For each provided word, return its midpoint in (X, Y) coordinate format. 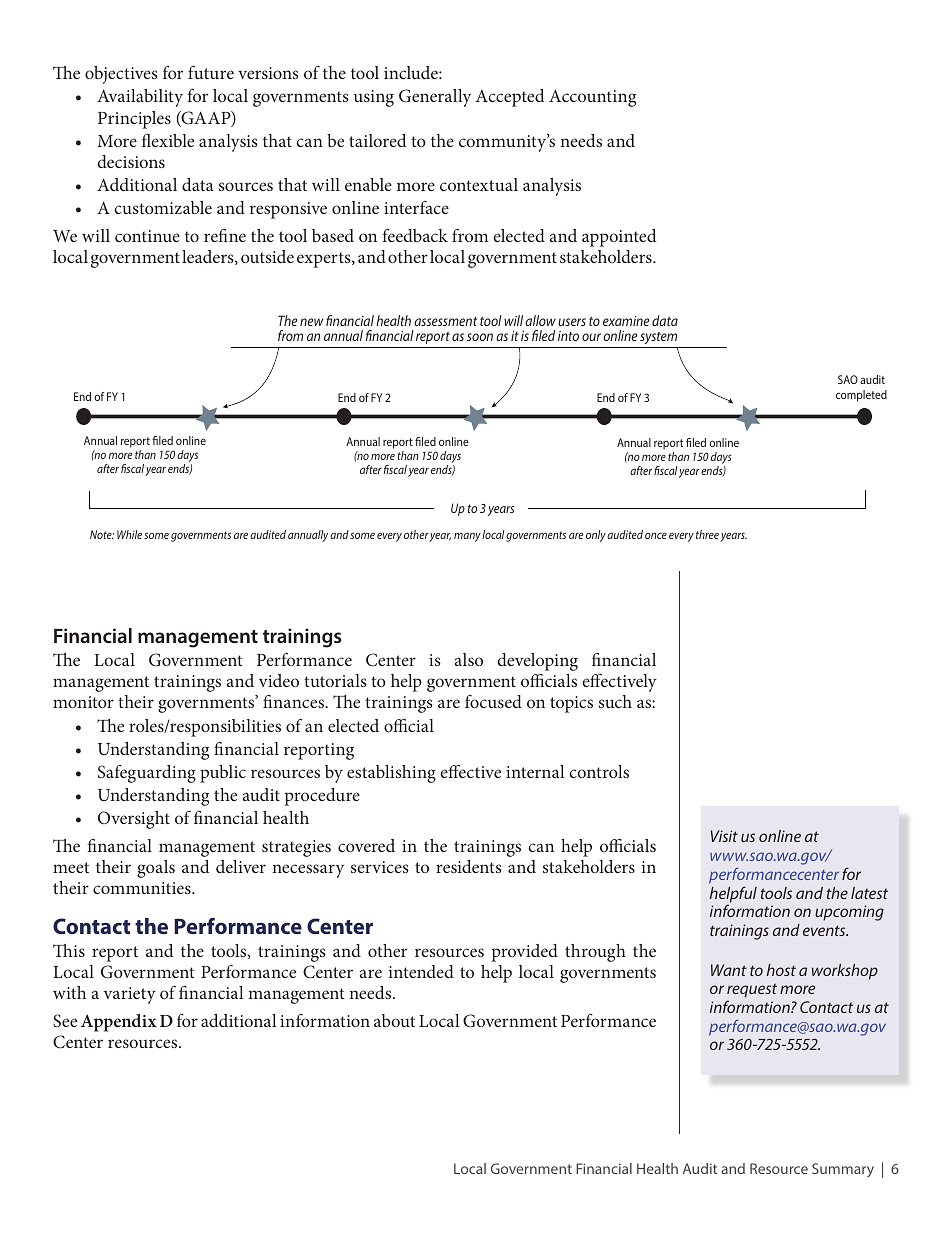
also (469, 659)
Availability (140, 98)
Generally (435, 98)
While (129, 534)
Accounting (592, 98)
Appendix (119, 1023)
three (707, 534)
